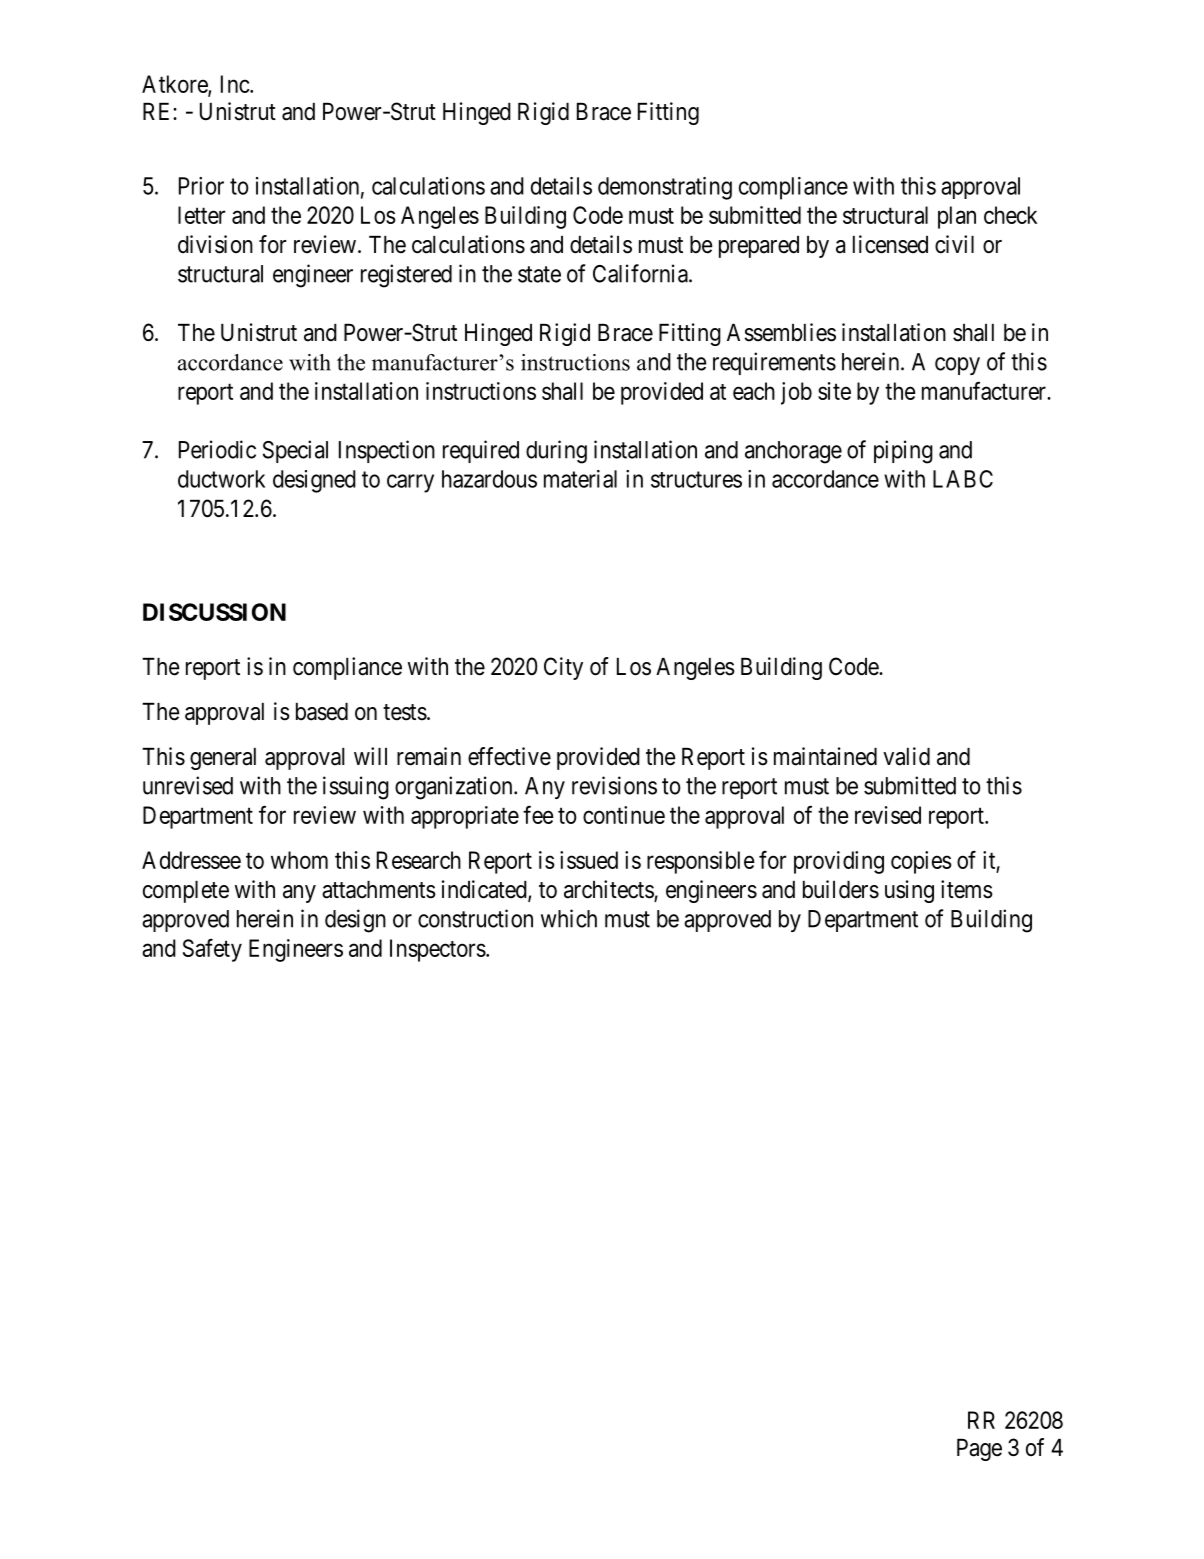 This screenshot has height=1559, width=1204. Describe the element at coordinates (556, 452) in the screenshot. I see `during` at that location.
